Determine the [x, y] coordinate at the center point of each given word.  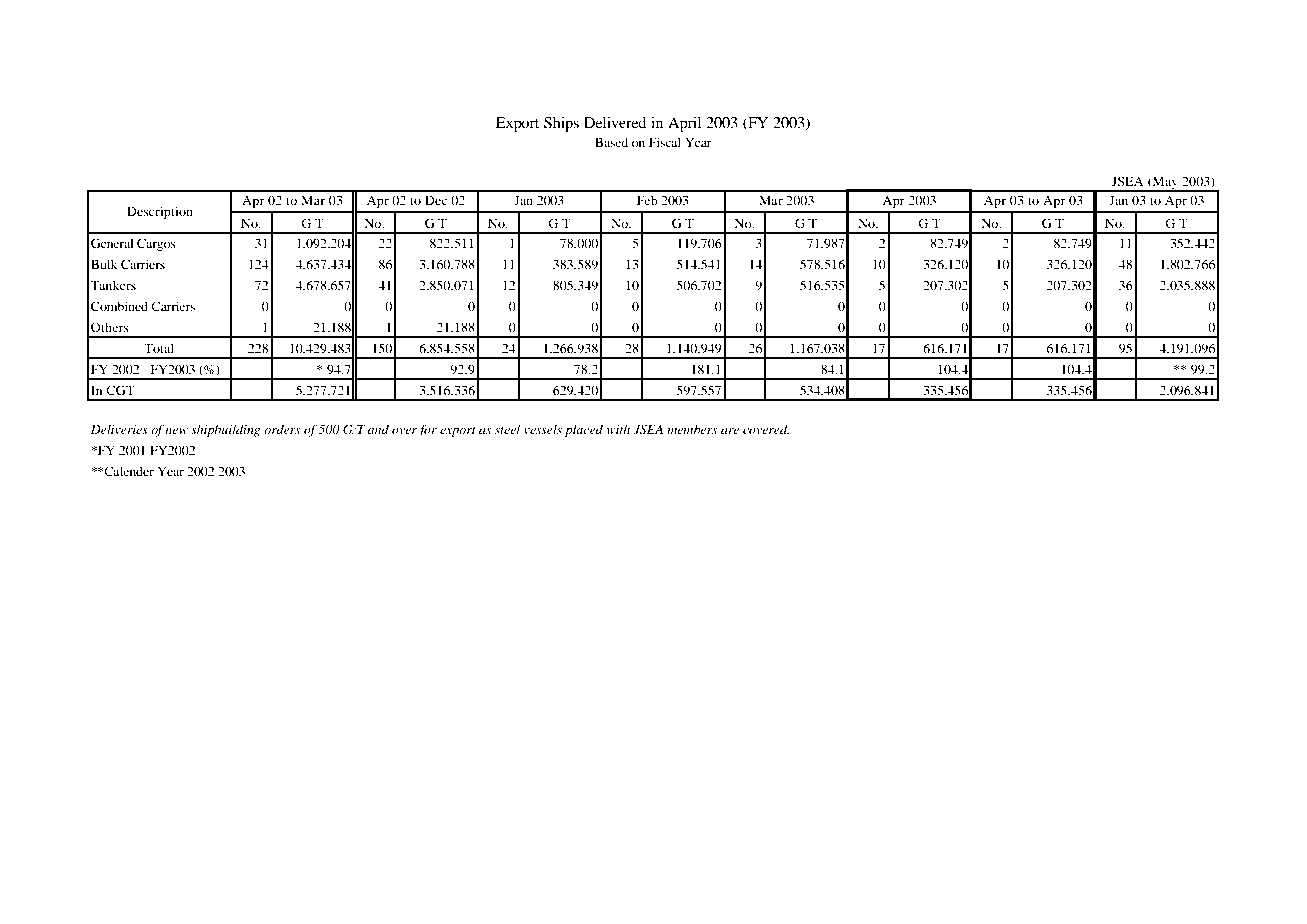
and [378, 429]
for [427, 430]
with [618, 429]
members [692, 429]
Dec [436, 200]
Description [160, 212]
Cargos [156, 244]
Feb [647, 200]
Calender [128, 471]
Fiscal [665, 142]
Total [159, 348]
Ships [561, 124]
